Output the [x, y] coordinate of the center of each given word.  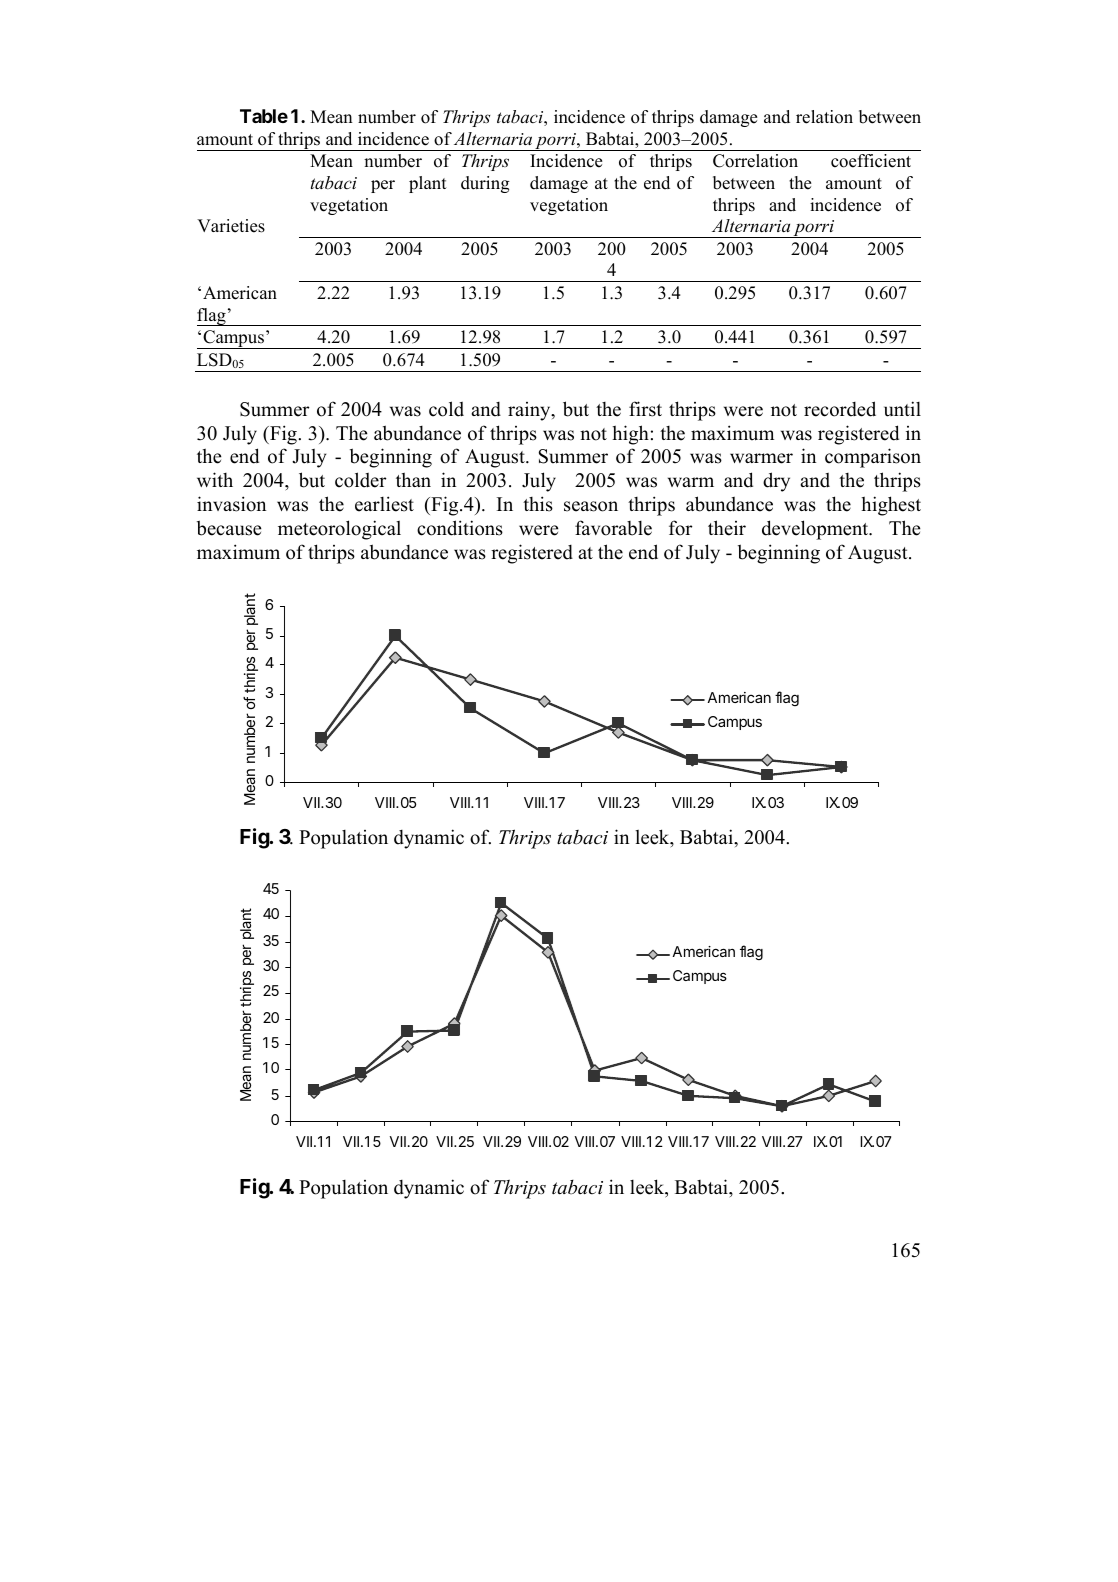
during [485, 184]
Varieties [231, 226]
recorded [840, 409]
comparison [873, 458]
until [902, 409]
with [215, 479]
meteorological [339, 530]
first [645, 409]
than [413, 479]
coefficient [871, 161]
